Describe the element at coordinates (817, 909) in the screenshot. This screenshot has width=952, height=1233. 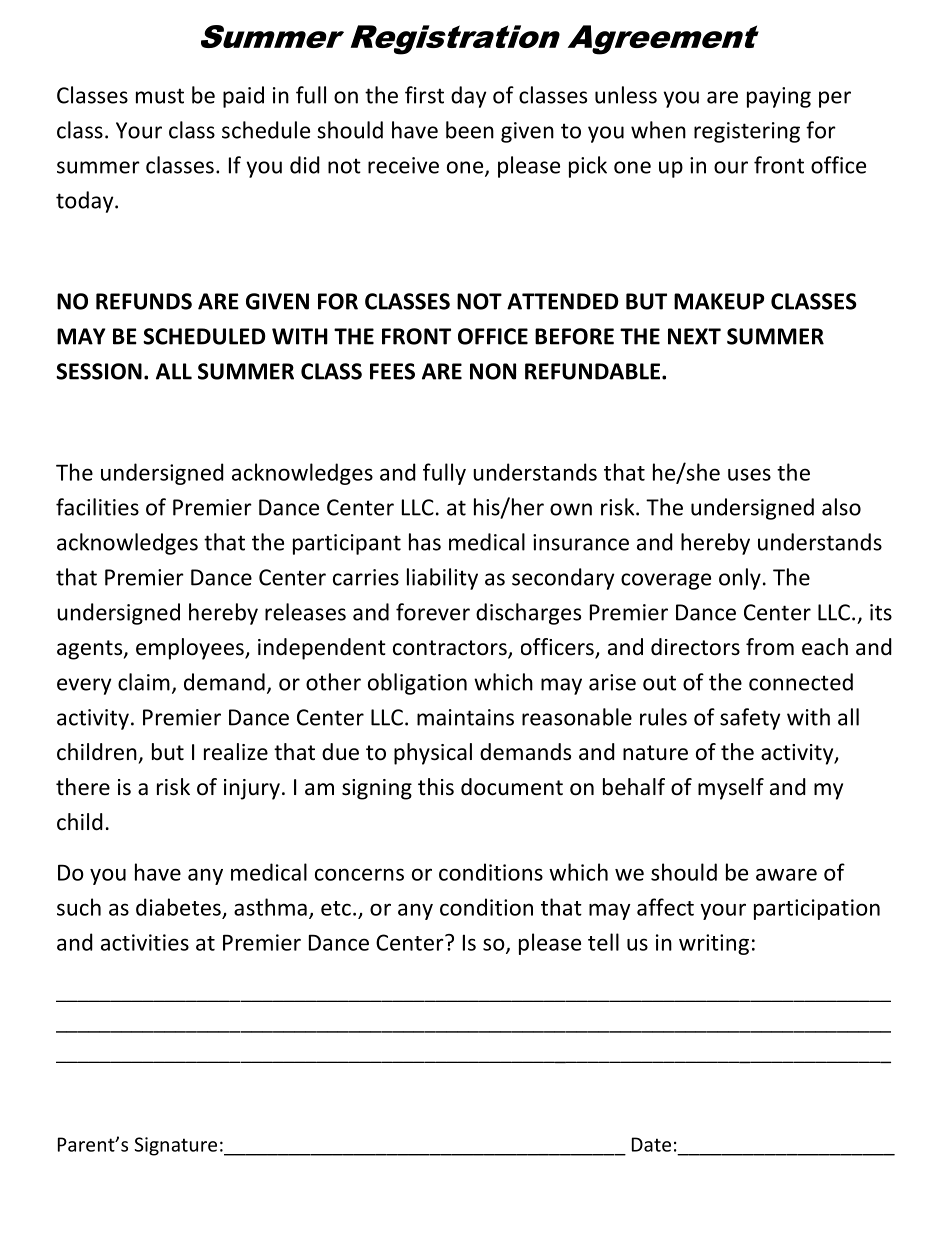
I see `participation` at that location.
